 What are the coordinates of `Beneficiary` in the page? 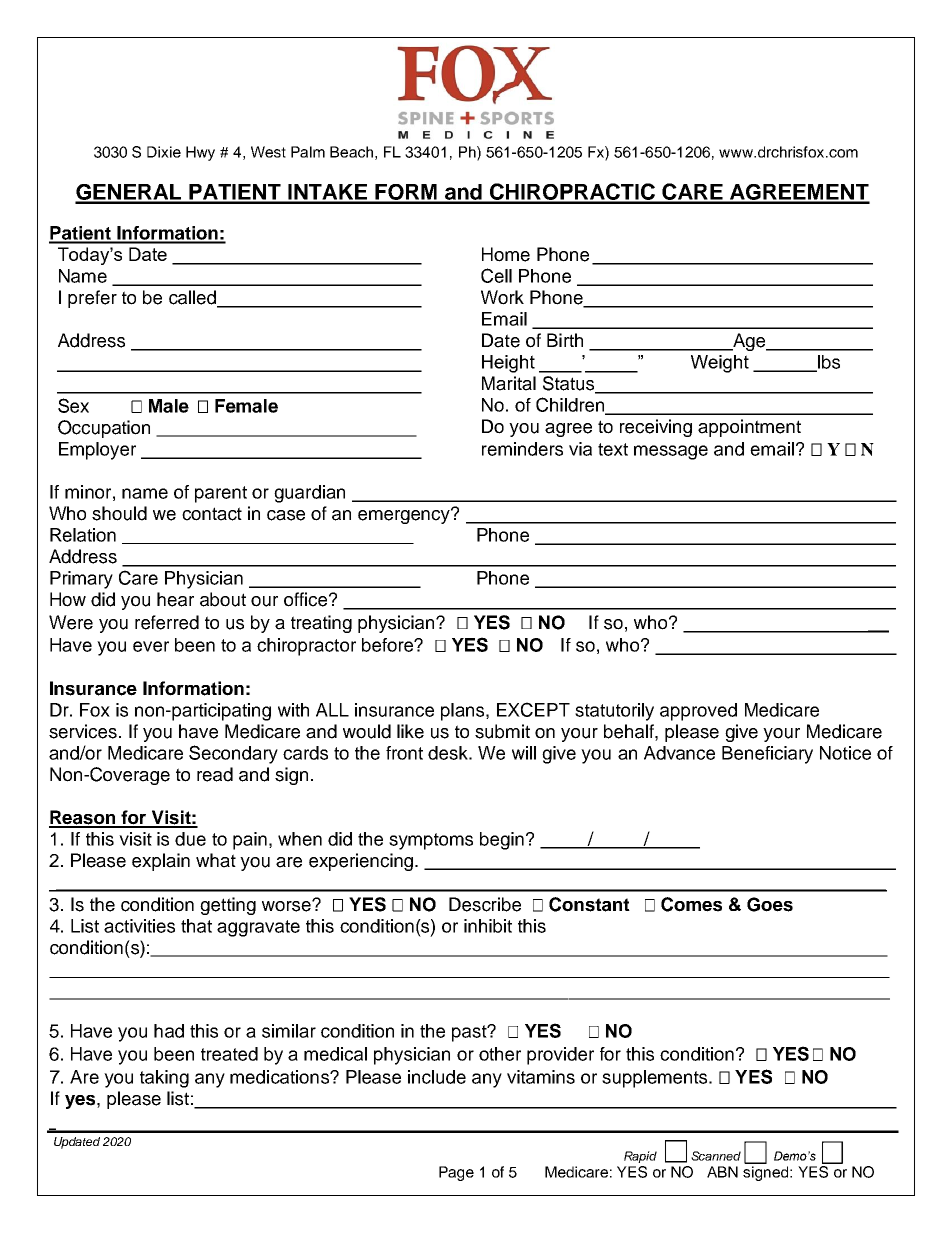 It's located at (767, 755).
